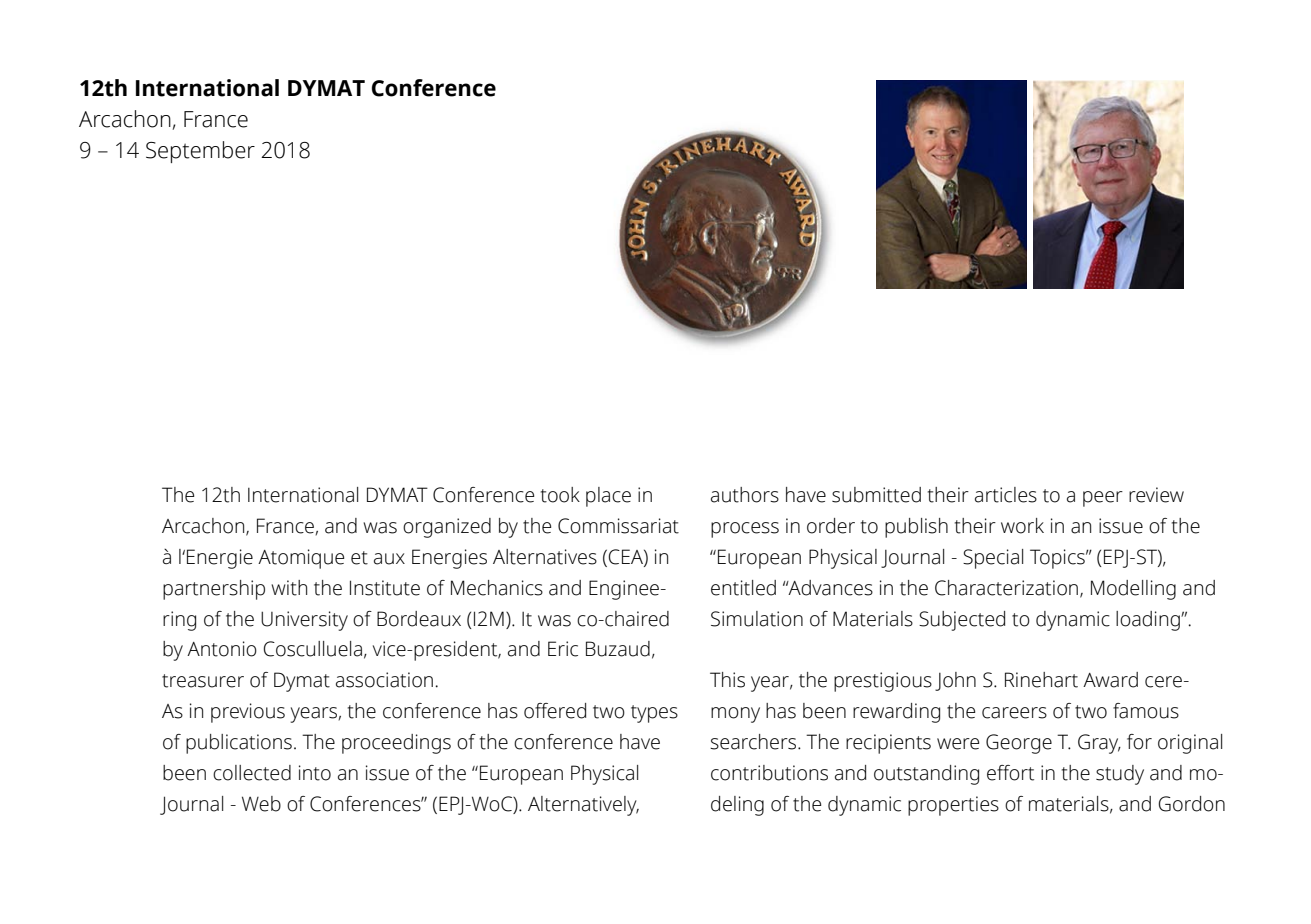  Describe the element at coordinates (745, 495) in the screenshot. I see `authors` at that location.
